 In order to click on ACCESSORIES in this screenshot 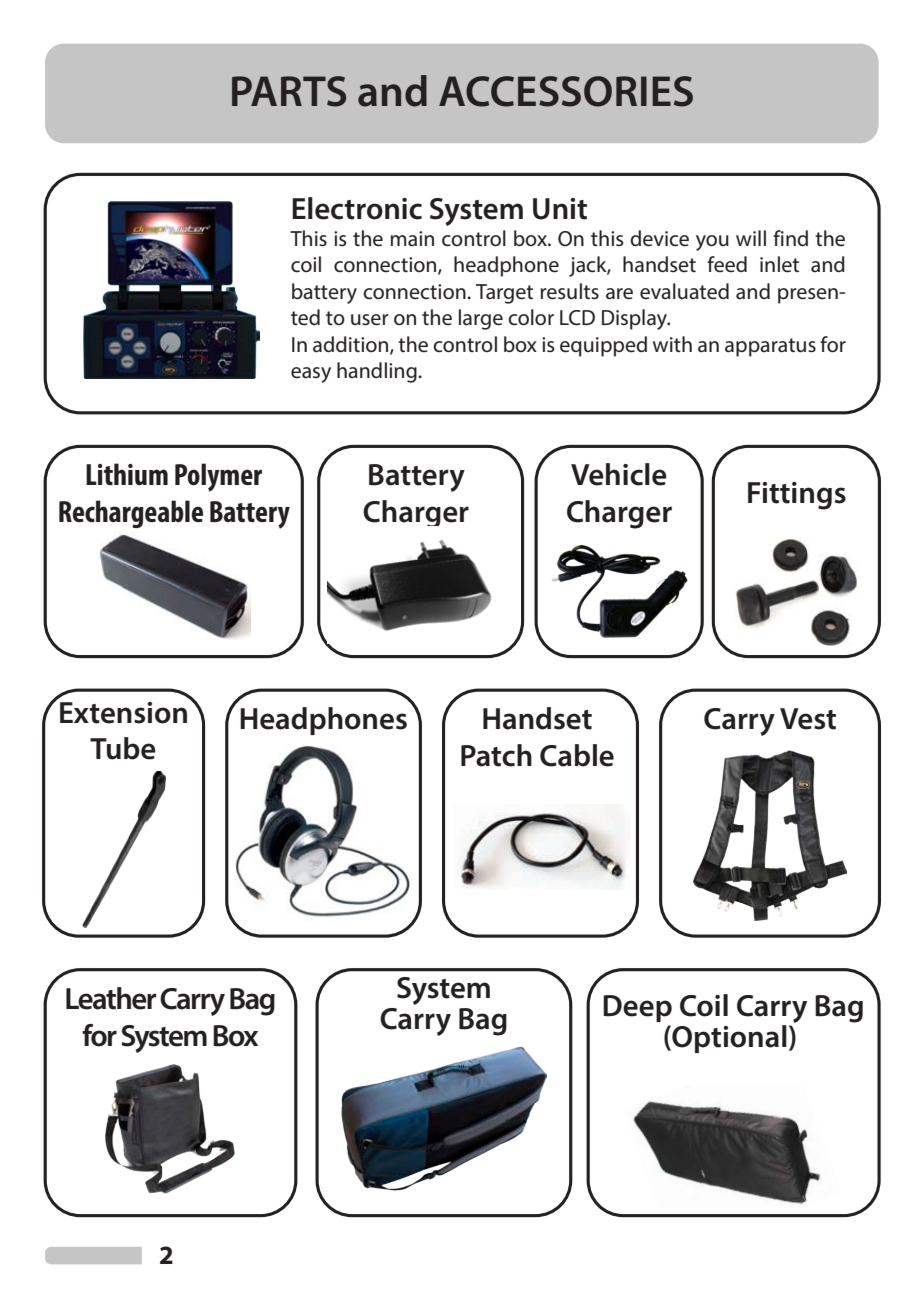, I will do `click(566, 91)`.
